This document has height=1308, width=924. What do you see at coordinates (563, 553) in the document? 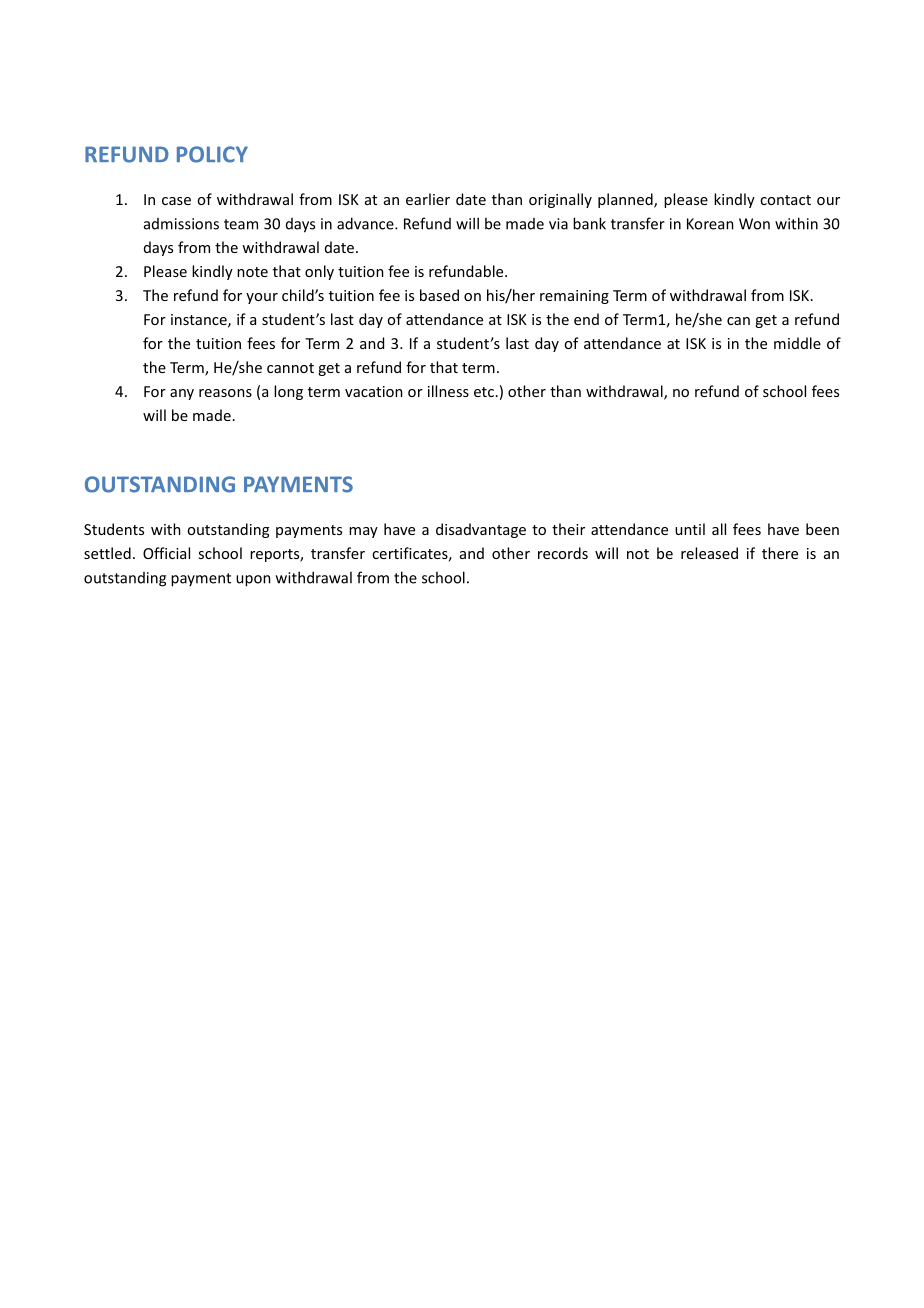
I see `records` at bounding box center [563, 553].
